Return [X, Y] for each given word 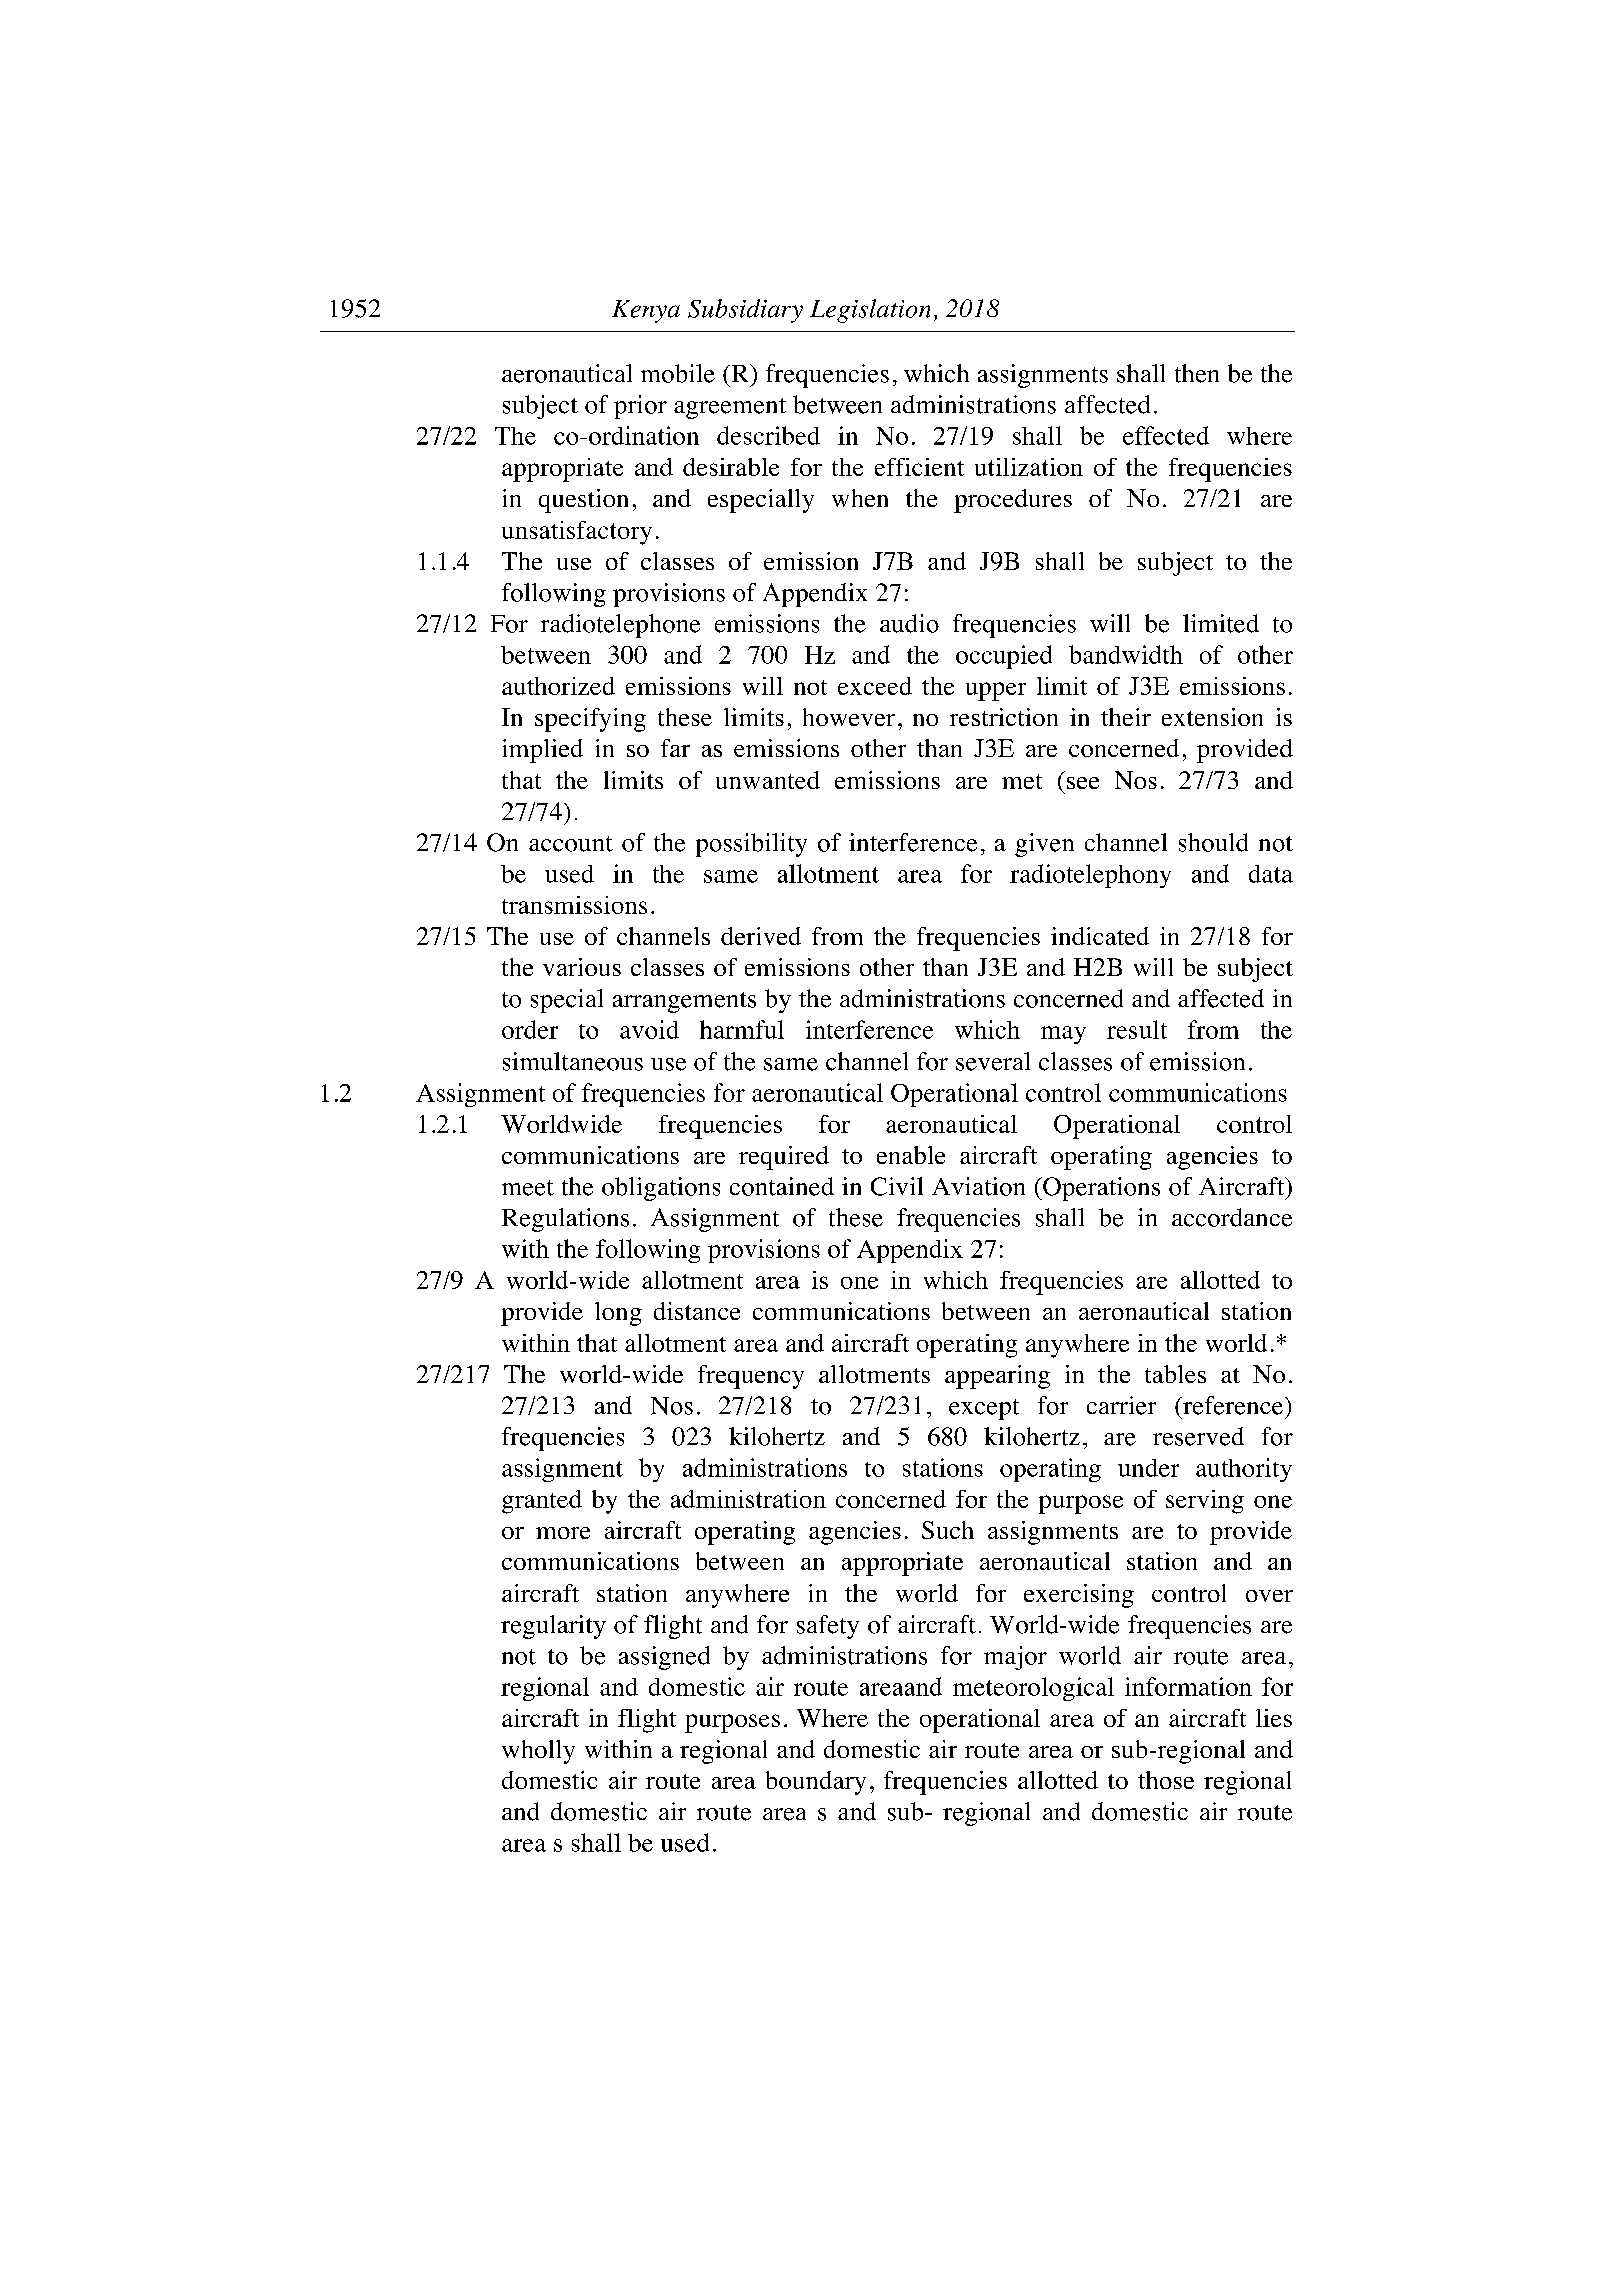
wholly [538, 1752]
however [849, 717]
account [571, 844]
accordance [1232, 1217]
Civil [897, 1186]
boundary [816, 1783]
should [1213, 842]
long [618, 1314]
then [1197, 373]
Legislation [870, 311]
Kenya [646, 311]
